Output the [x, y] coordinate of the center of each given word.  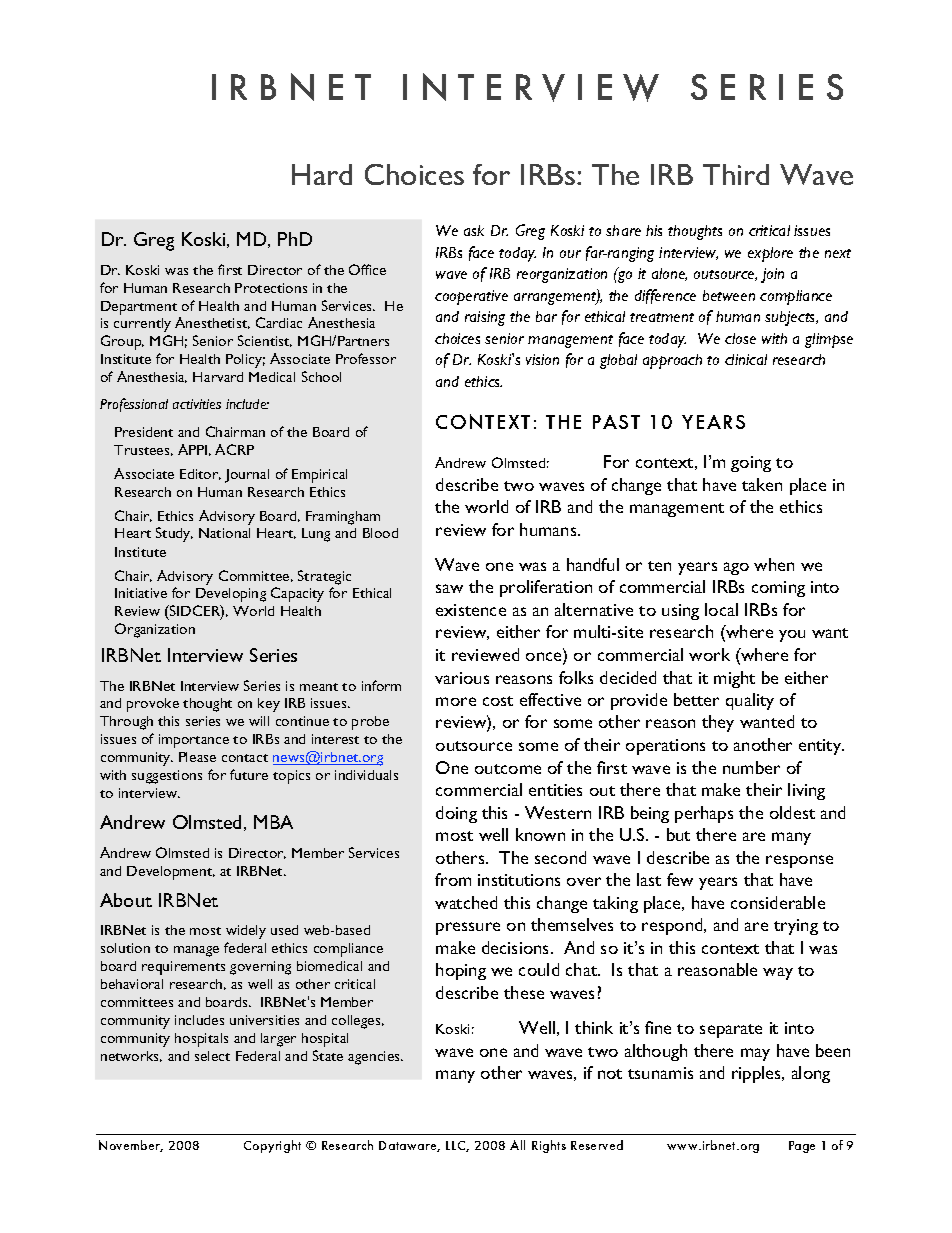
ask [474, 230]
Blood [380, 533]
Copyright [272, 1146]
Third [736, 174]
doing [456, 814]
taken [762, 484]
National [224, 533]
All [517, 1145]
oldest [792, 812]
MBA [273, 822]
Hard [322, 174]
